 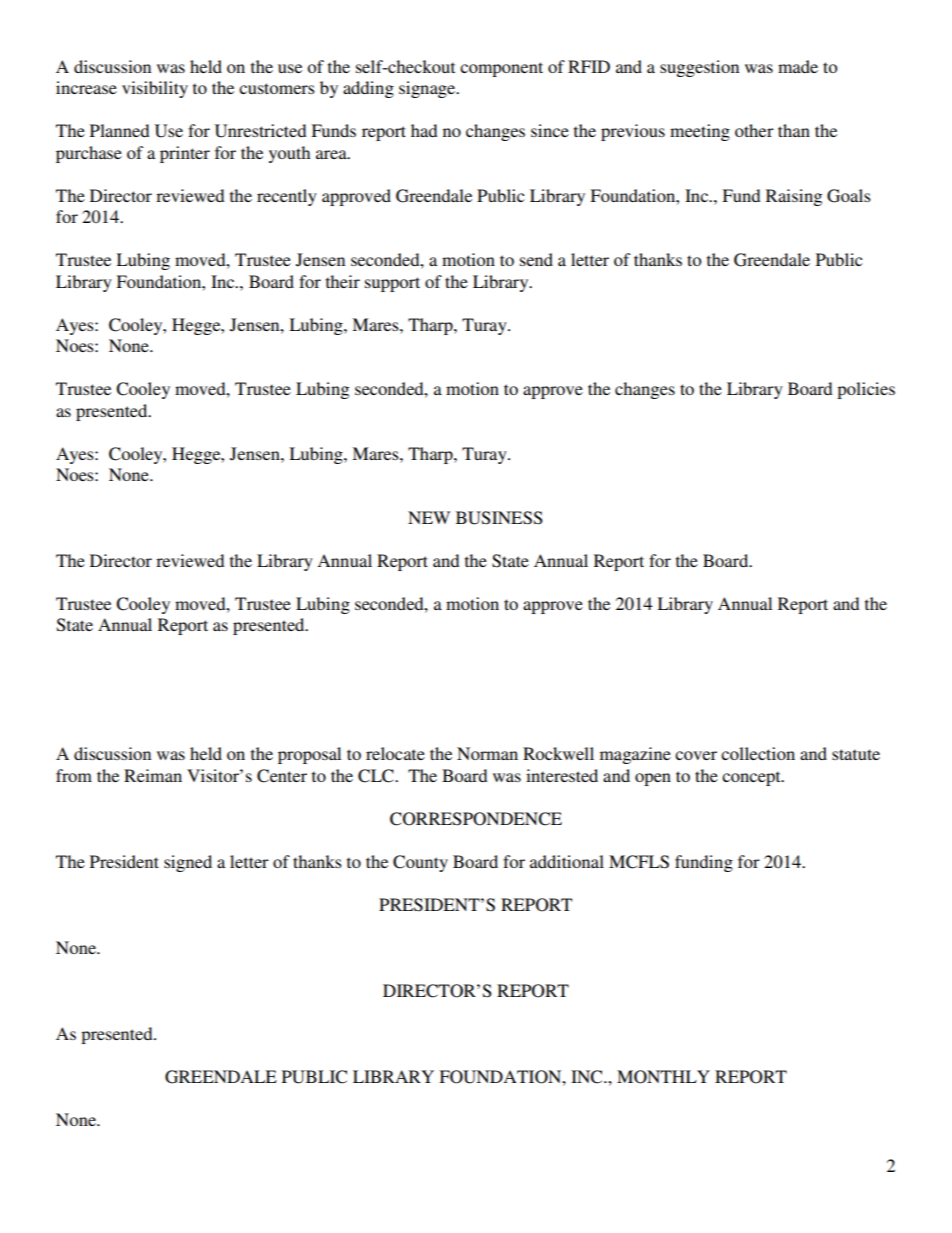 What do you see at coordinates (487, 753) in the screenshot?
I see `Norman` at bounding box center [487, 753].
